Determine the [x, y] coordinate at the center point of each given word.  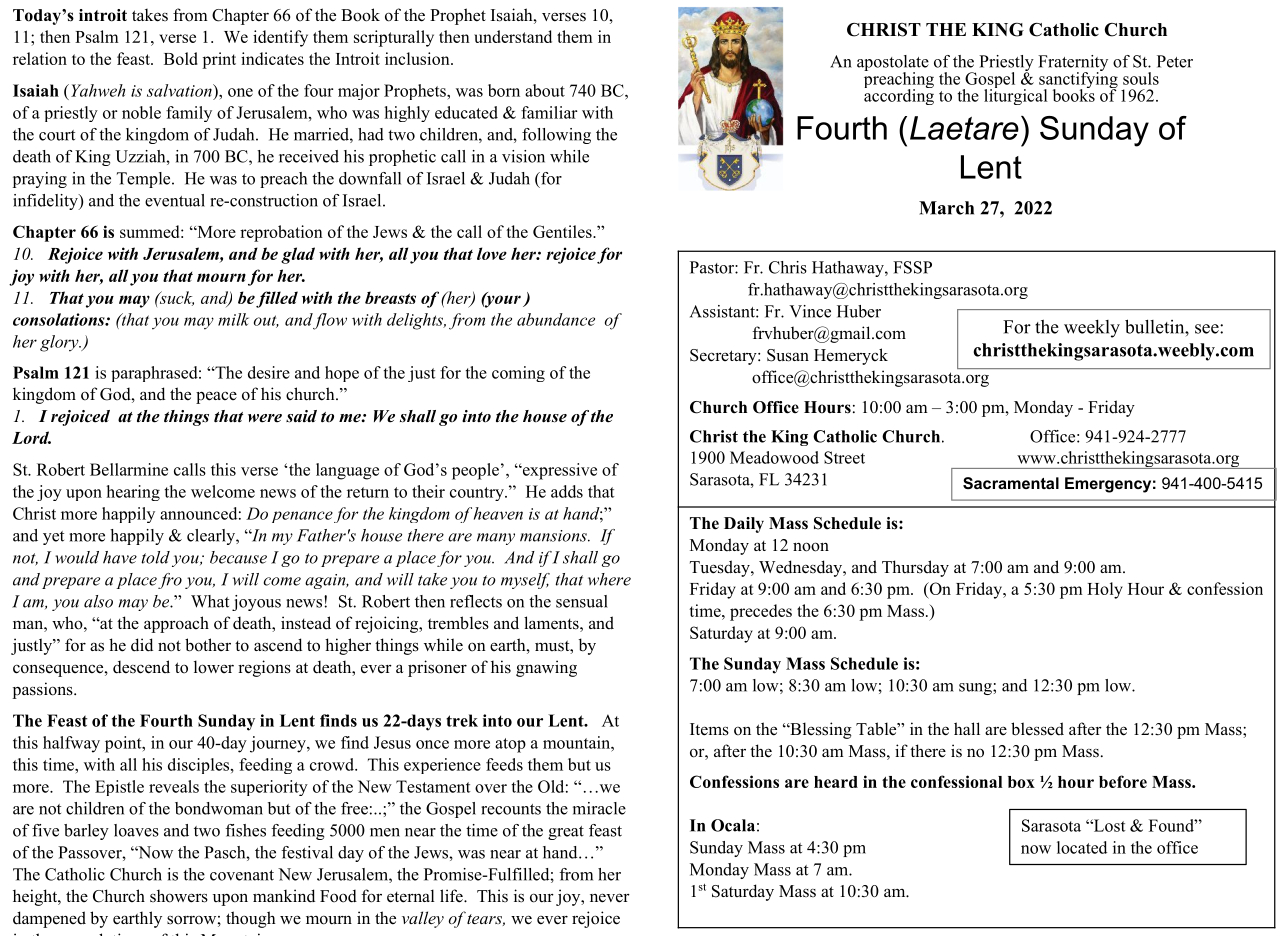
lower [214, 667]
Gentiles [563, 231]
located [1082, 847]
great [566, 833]
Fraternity [1073, 64]
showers [179, 896]
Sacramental [1011, 483]
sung [976, 689]
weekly [1092, 329]
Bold [181, 58]
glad [298, 255]
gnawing [546, 668]
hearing [133, 493]
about [545, 90]
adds [567, 491]
